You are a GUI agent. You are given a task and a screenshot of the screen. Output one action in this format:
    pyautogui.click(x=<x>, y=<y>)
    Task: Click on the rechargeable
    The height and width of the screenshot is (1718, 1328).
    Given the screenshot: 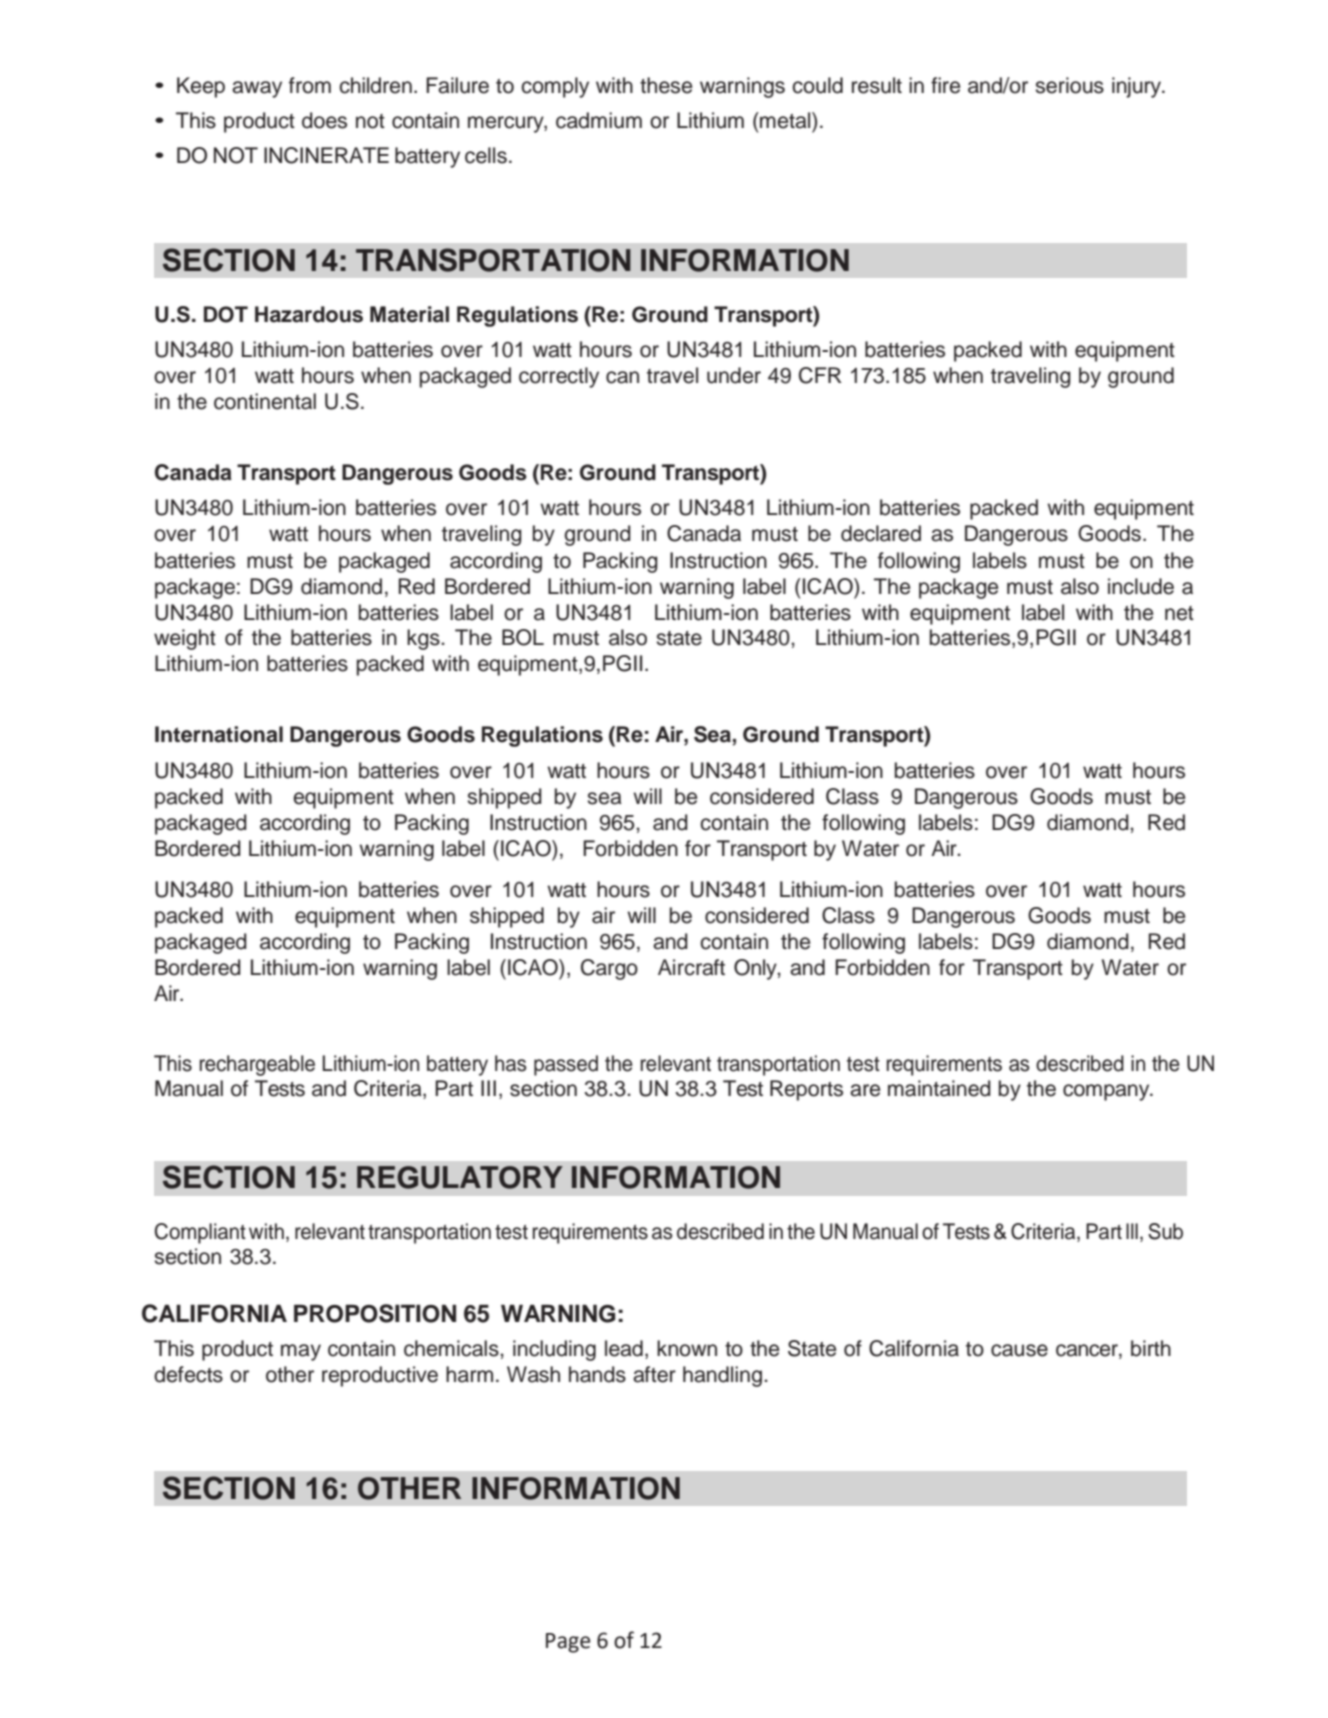 What is the action you would take?
    pyautogui.click(x=257, y=1065)
